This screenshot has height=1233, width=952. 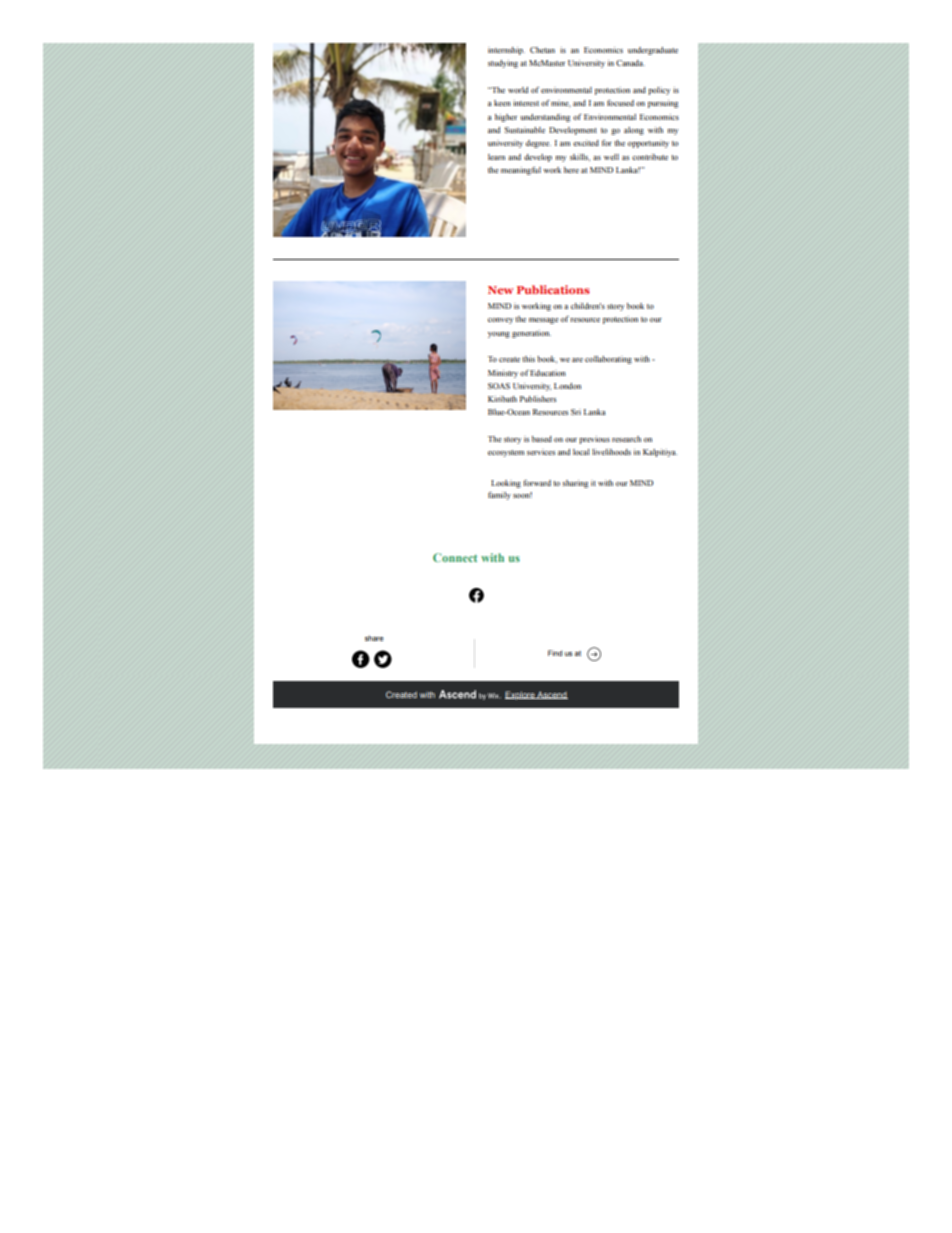 I want to click on share, so click(x=374, y=638).
